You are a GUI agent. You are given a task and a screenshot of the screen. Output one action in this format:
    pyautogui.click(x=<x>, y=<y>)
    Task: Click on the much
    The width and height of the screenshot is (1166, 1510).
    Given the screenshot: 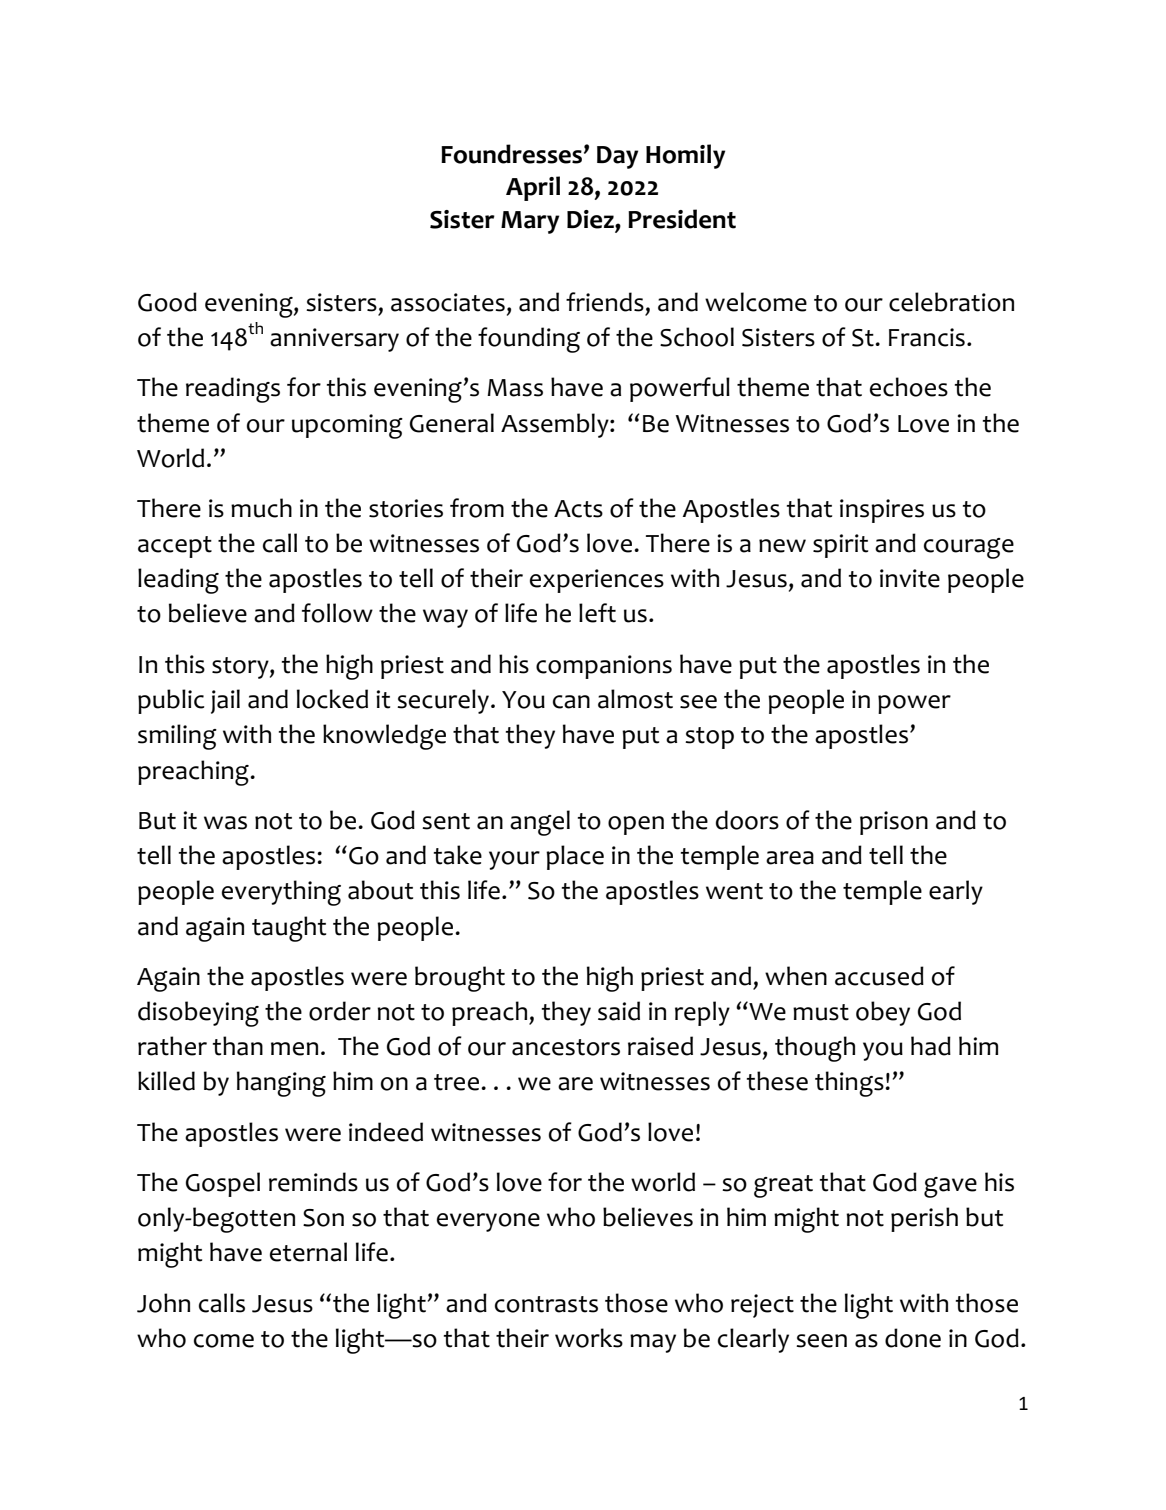 What is the action you would take?
    pyautogui.click(x=261, y=508)
